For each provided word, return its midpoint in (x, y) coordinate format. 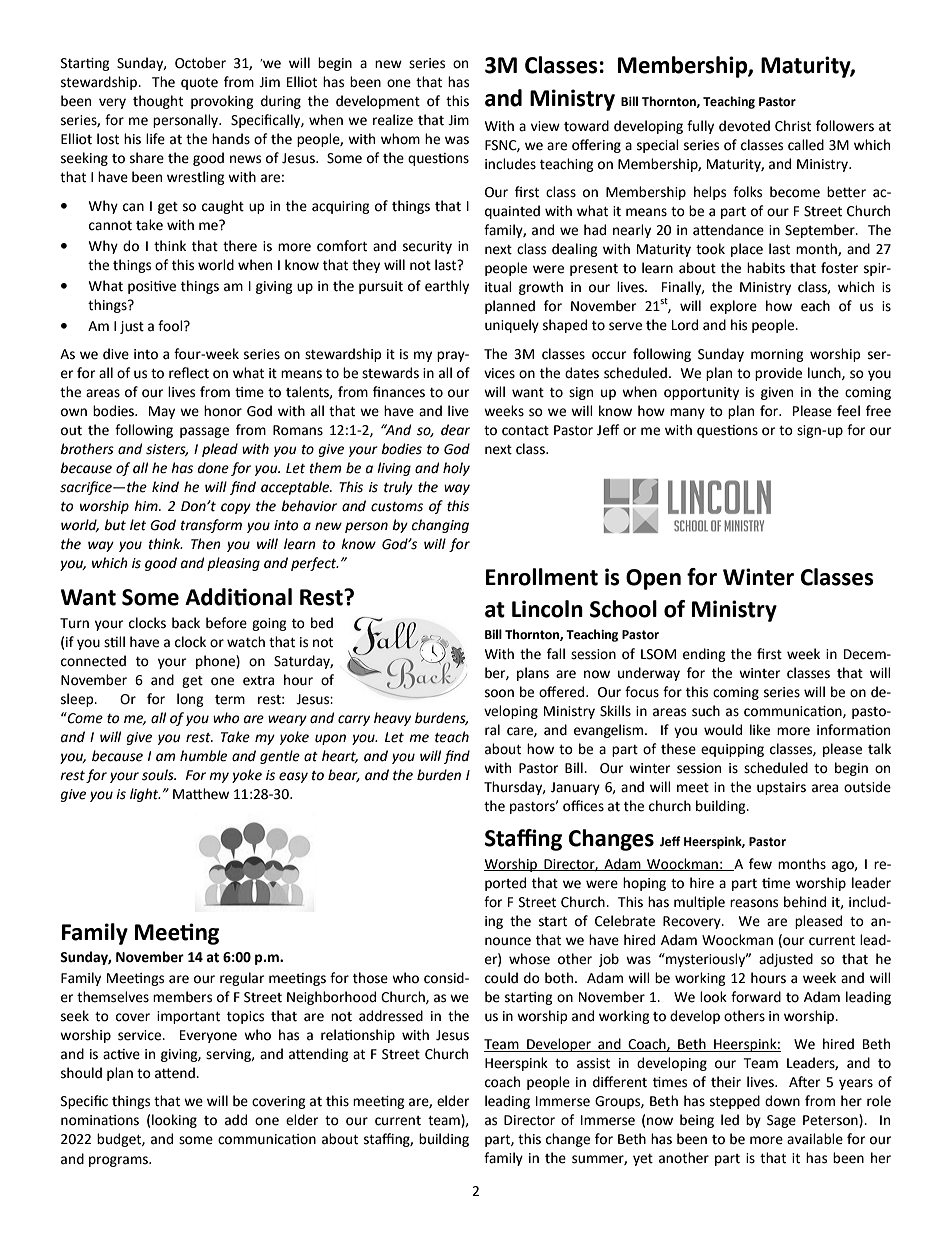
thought (158, 102)
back (186, 623)
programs (119, 1161)
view (545, 126)
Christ (793, 126)
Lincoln (547, 609)
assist (593, 1063)
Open (653, 579)
